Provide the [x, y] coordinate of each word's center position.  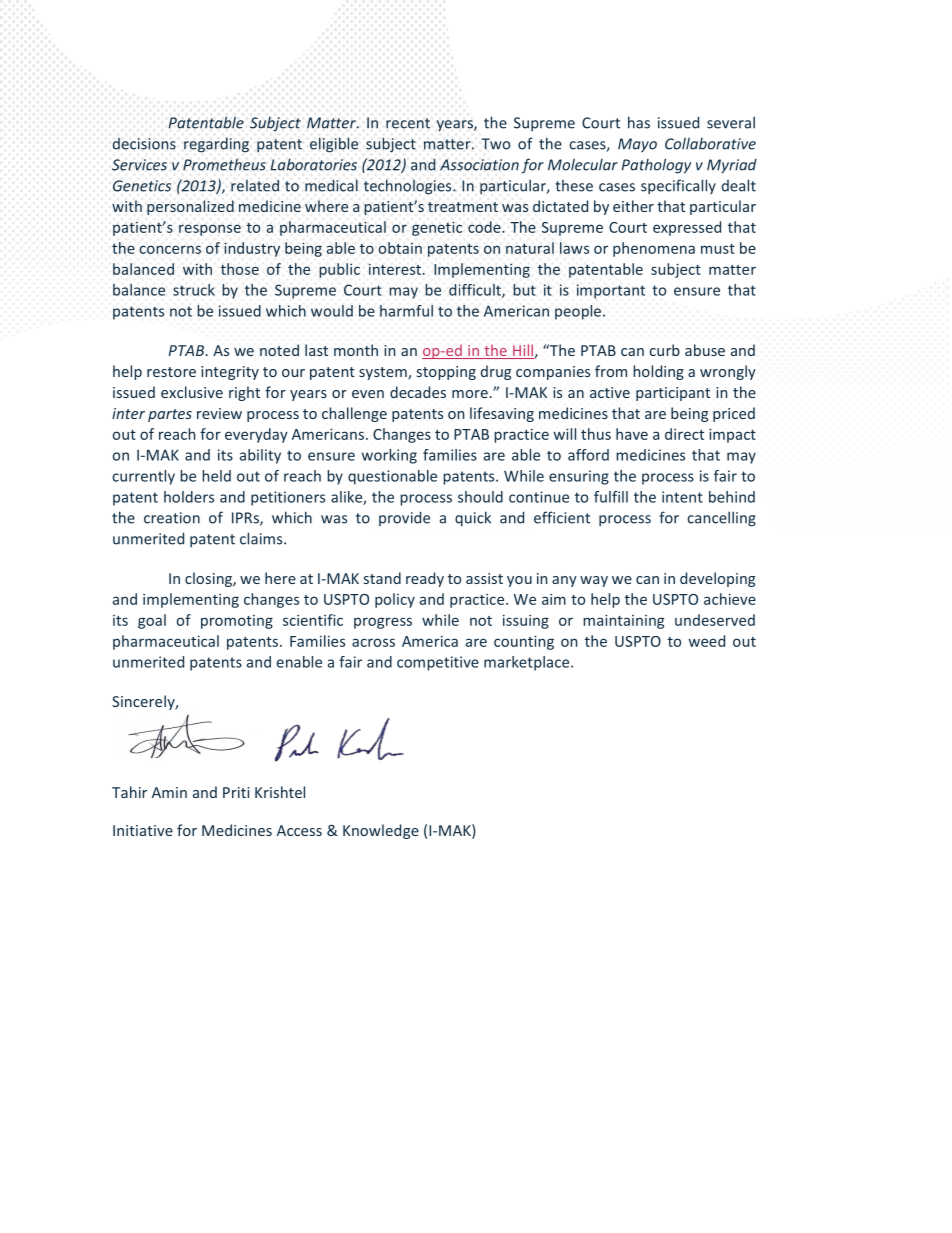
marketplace [528, 663]
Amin [169, 792]
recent [408, 123]
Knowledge [381, 831]
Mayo [637, 145]
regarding [216, 145]
